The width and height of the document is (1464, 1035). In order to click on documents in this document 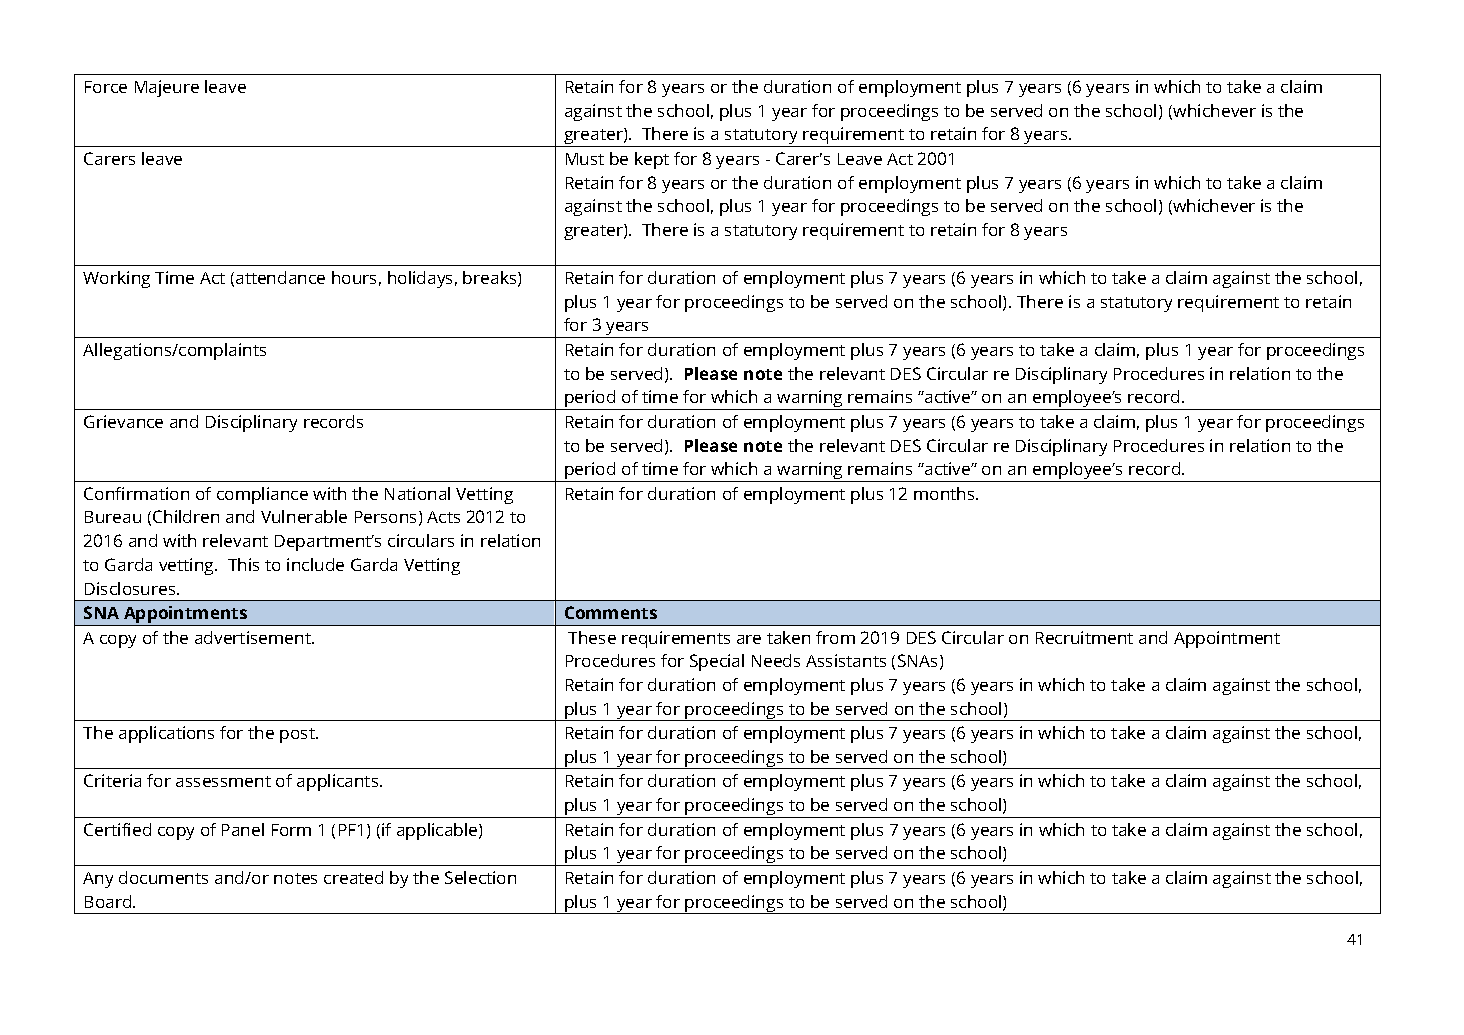, I will do `click(163, 877)`.
